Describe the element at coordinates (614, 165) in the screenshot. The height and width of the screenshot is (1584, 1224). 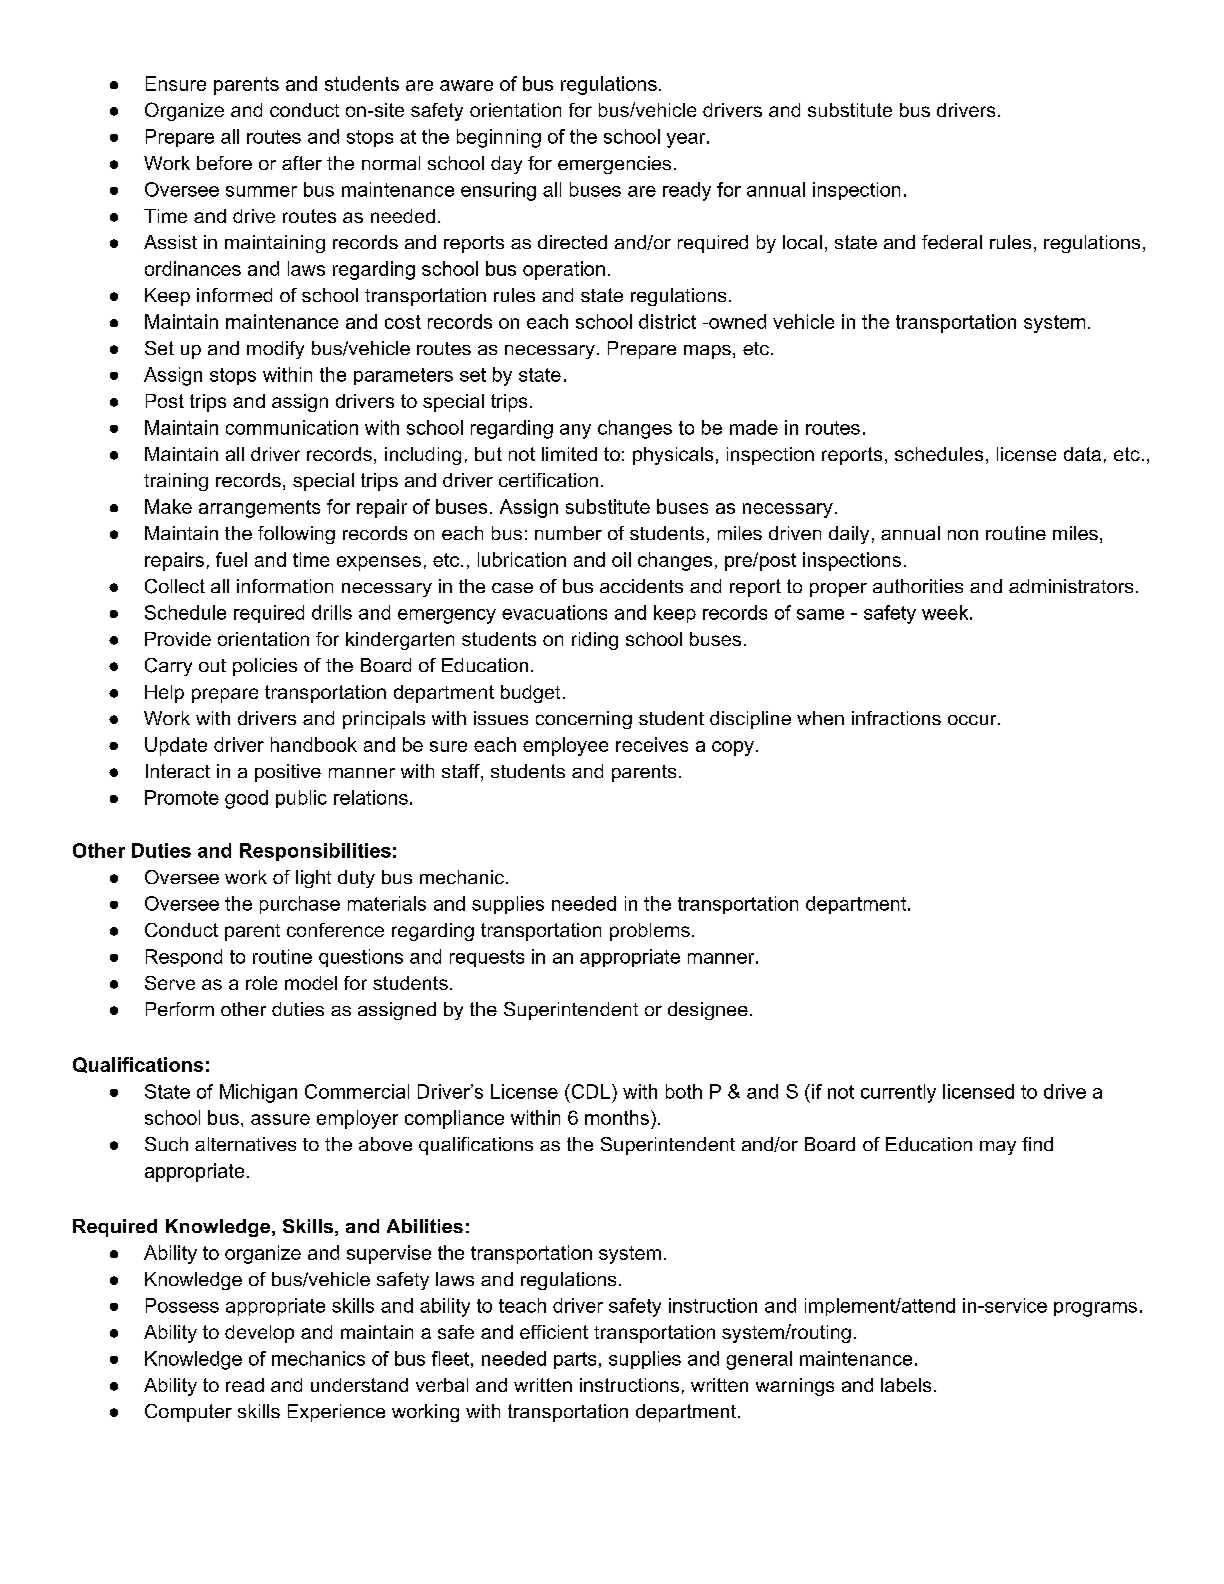
I see `emergencies` at that location.
